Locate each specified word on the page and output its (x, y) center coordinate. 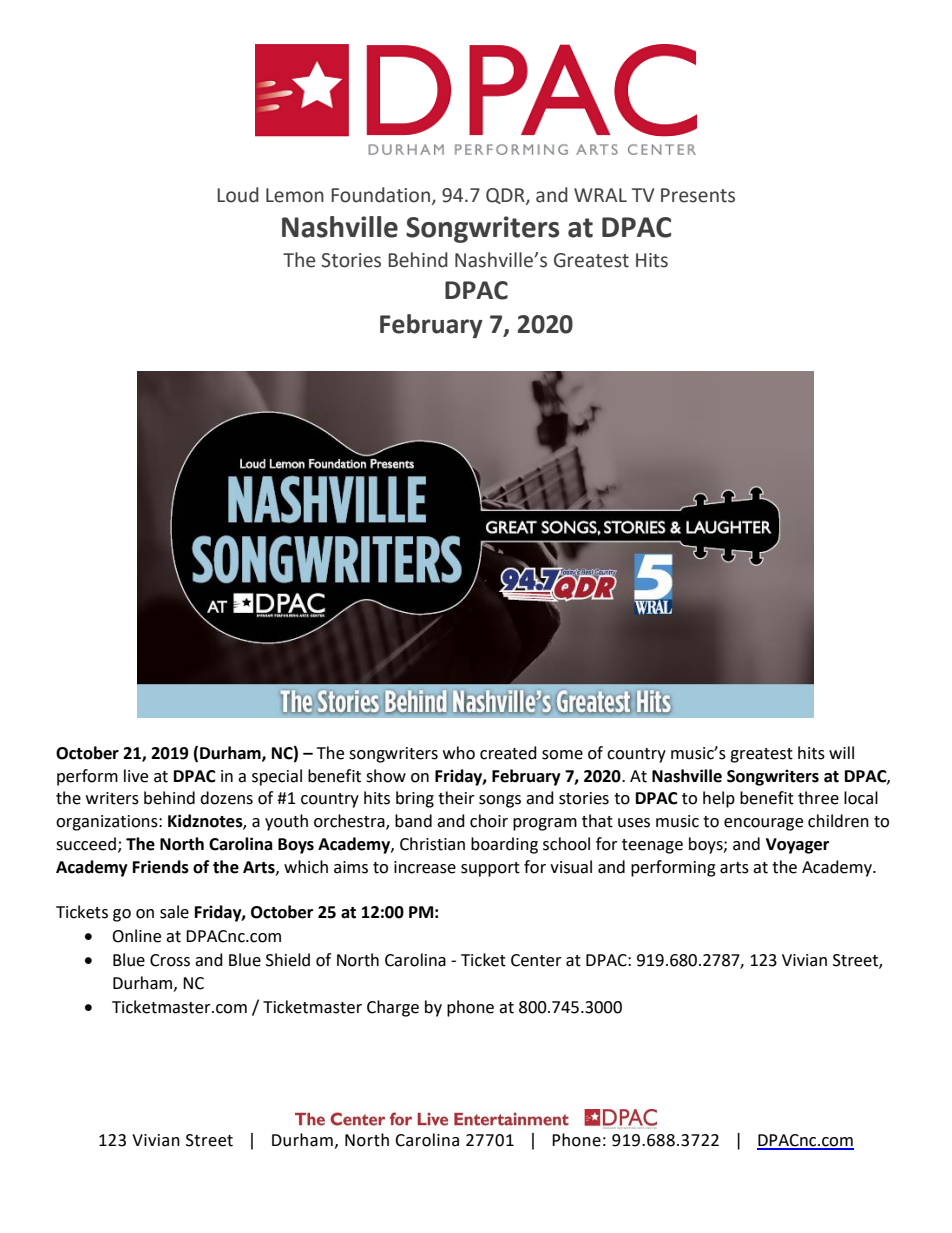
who (459, 753)
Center (536, 960)
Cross (170, 960)
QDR (506, 196)
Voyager (797, 846)
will (841, 752)
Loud (238, 195)
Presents (698, 195)
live (136, 776)
